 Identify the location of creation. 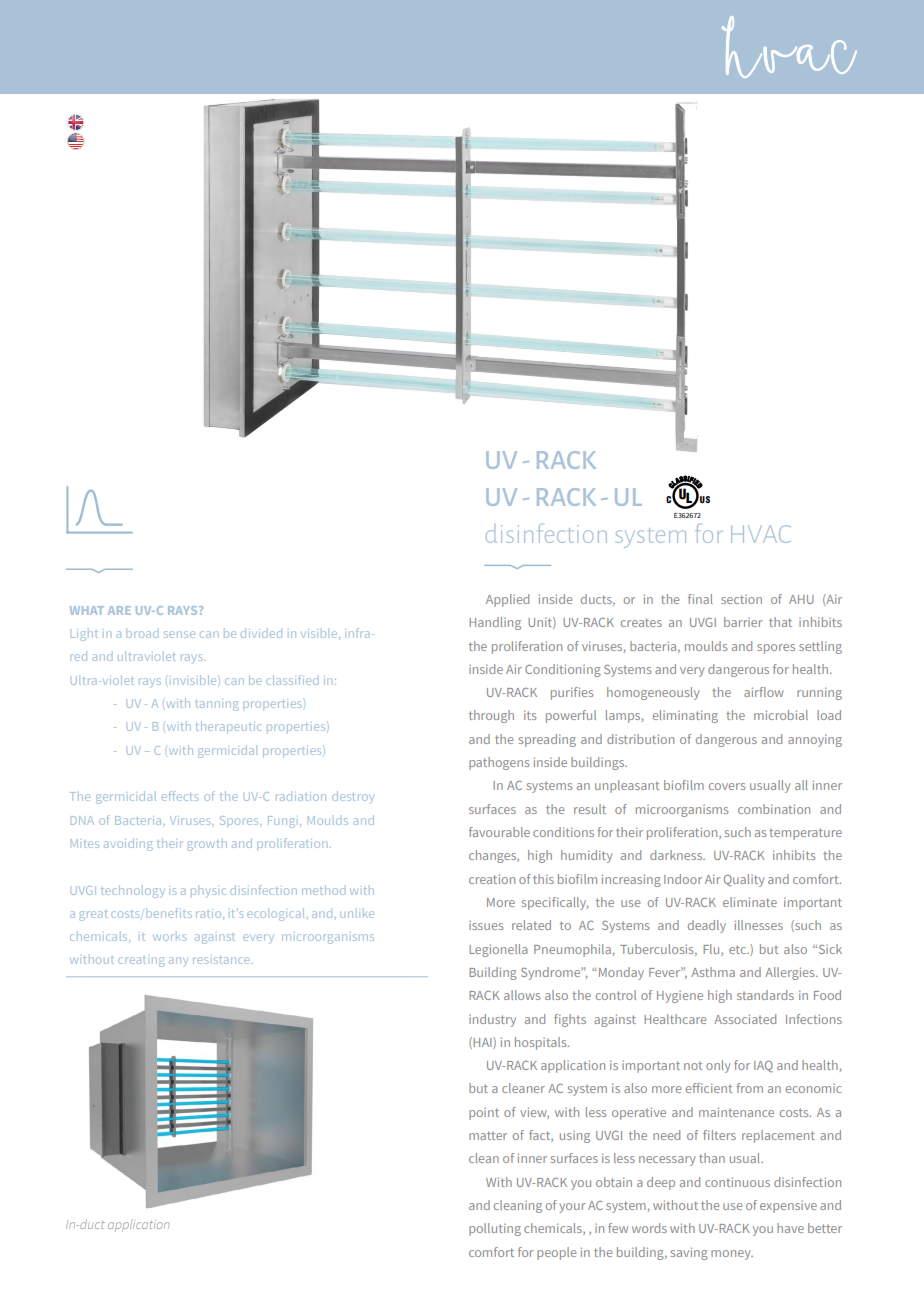
(492, 879).
